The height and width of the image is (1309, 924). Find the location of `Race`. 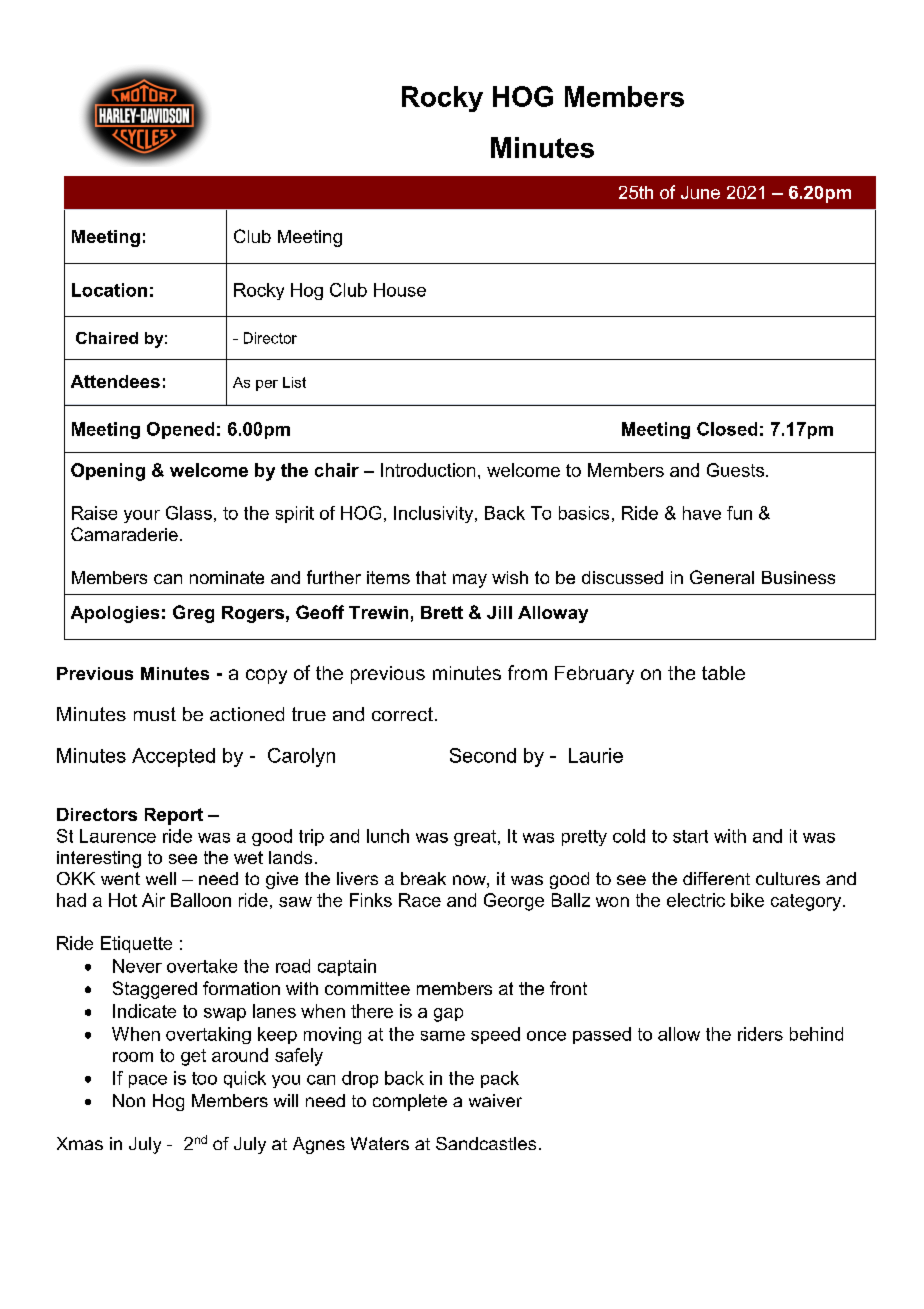

Race is located at coordinates (420, 900).
